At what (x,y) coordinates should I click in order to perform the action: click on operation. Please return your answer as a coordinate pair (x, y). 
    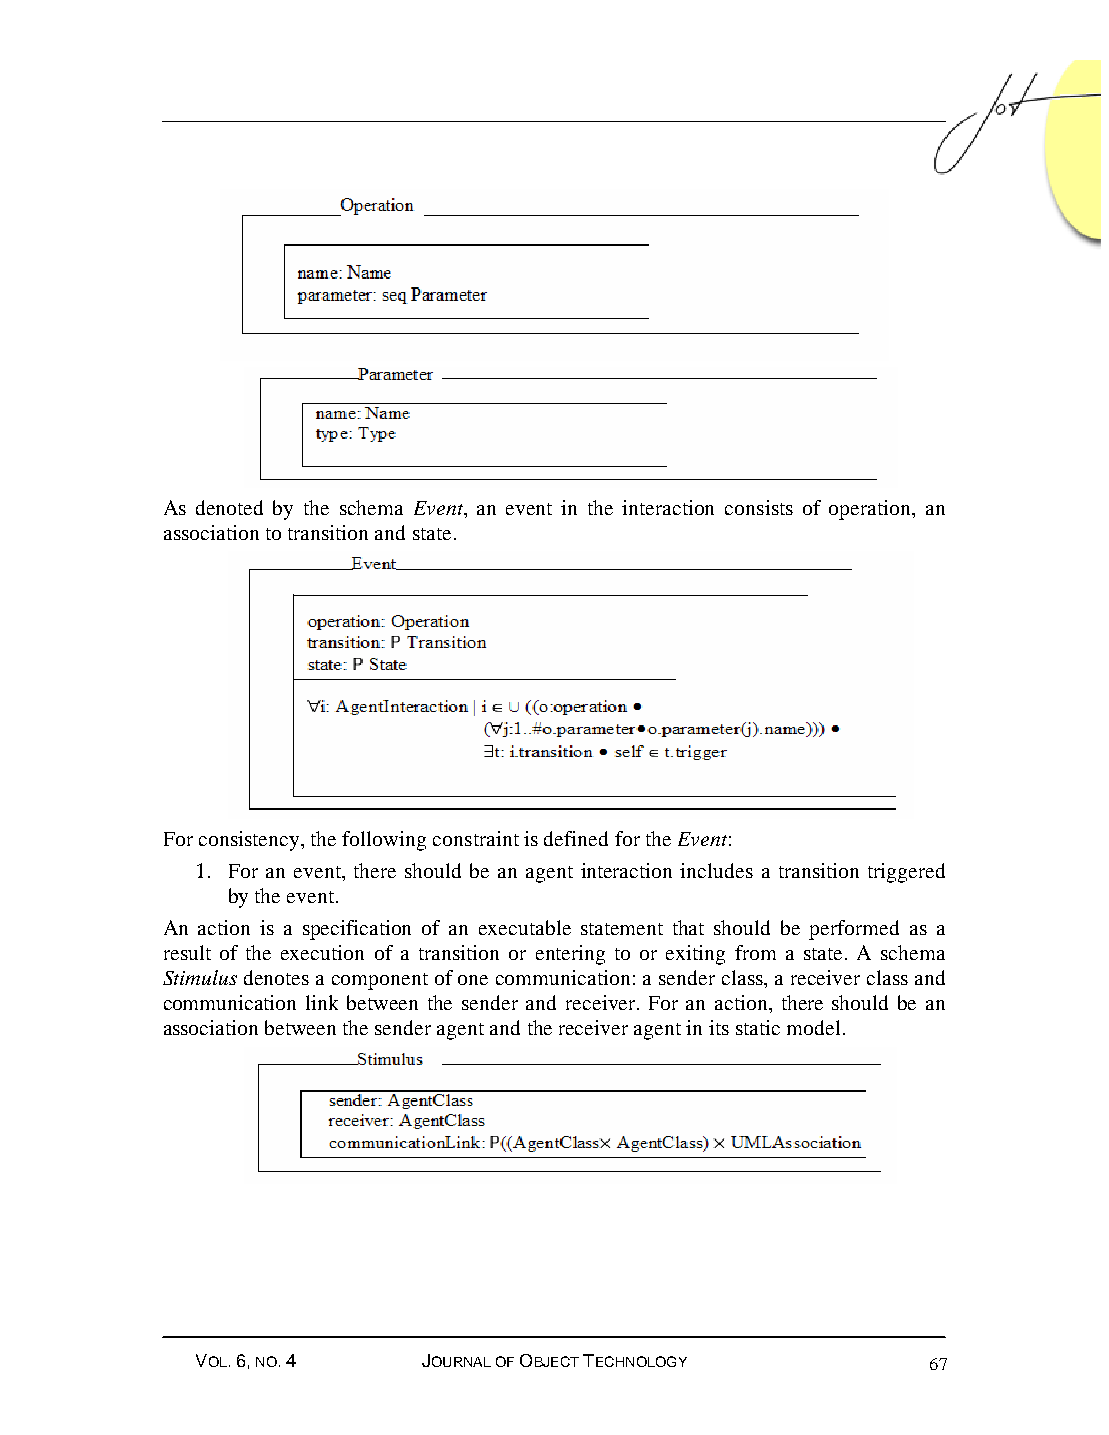
    Looking at the image, I should click on (871, 510).
